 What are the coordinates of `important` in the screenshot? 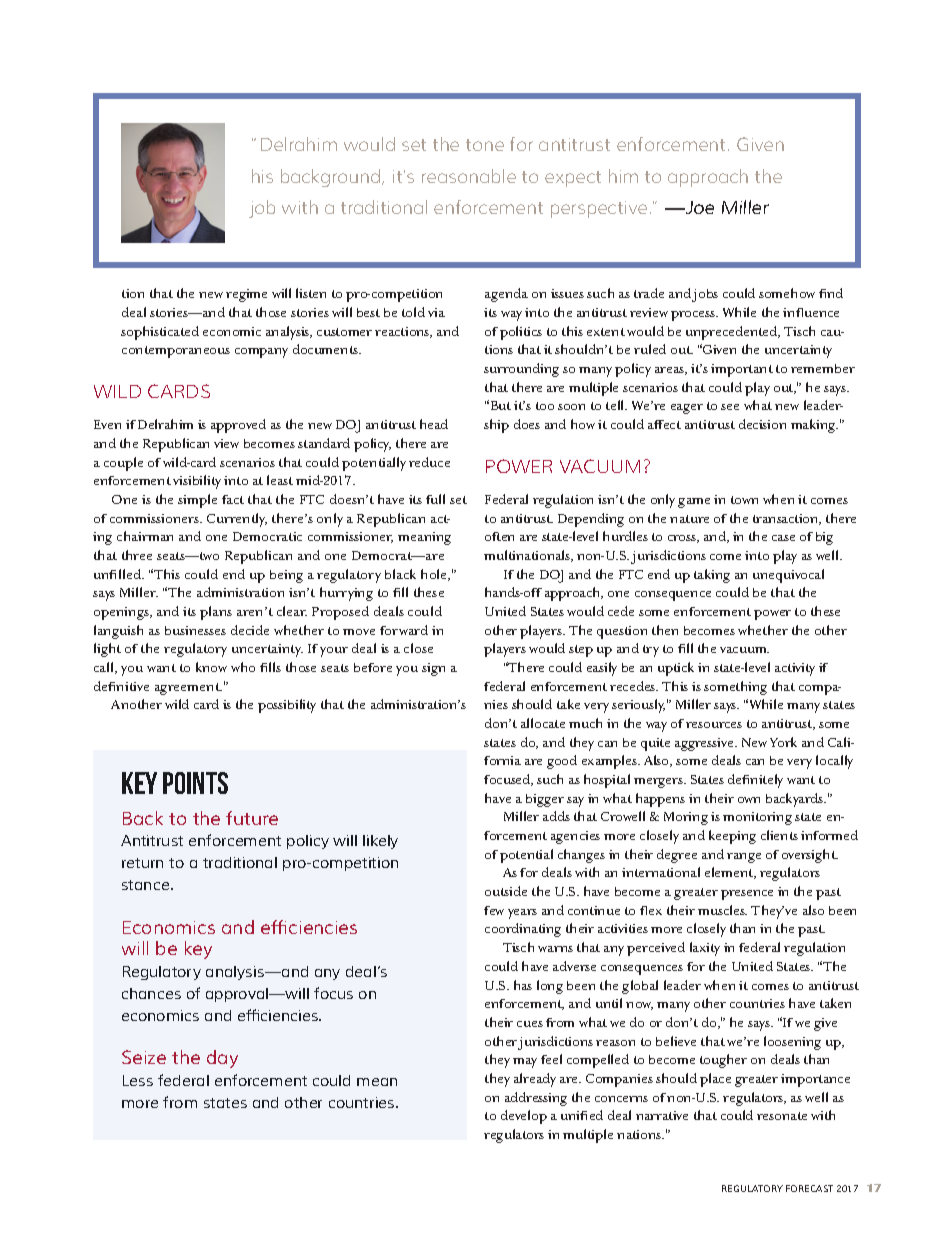 It's located at (742, 370).
